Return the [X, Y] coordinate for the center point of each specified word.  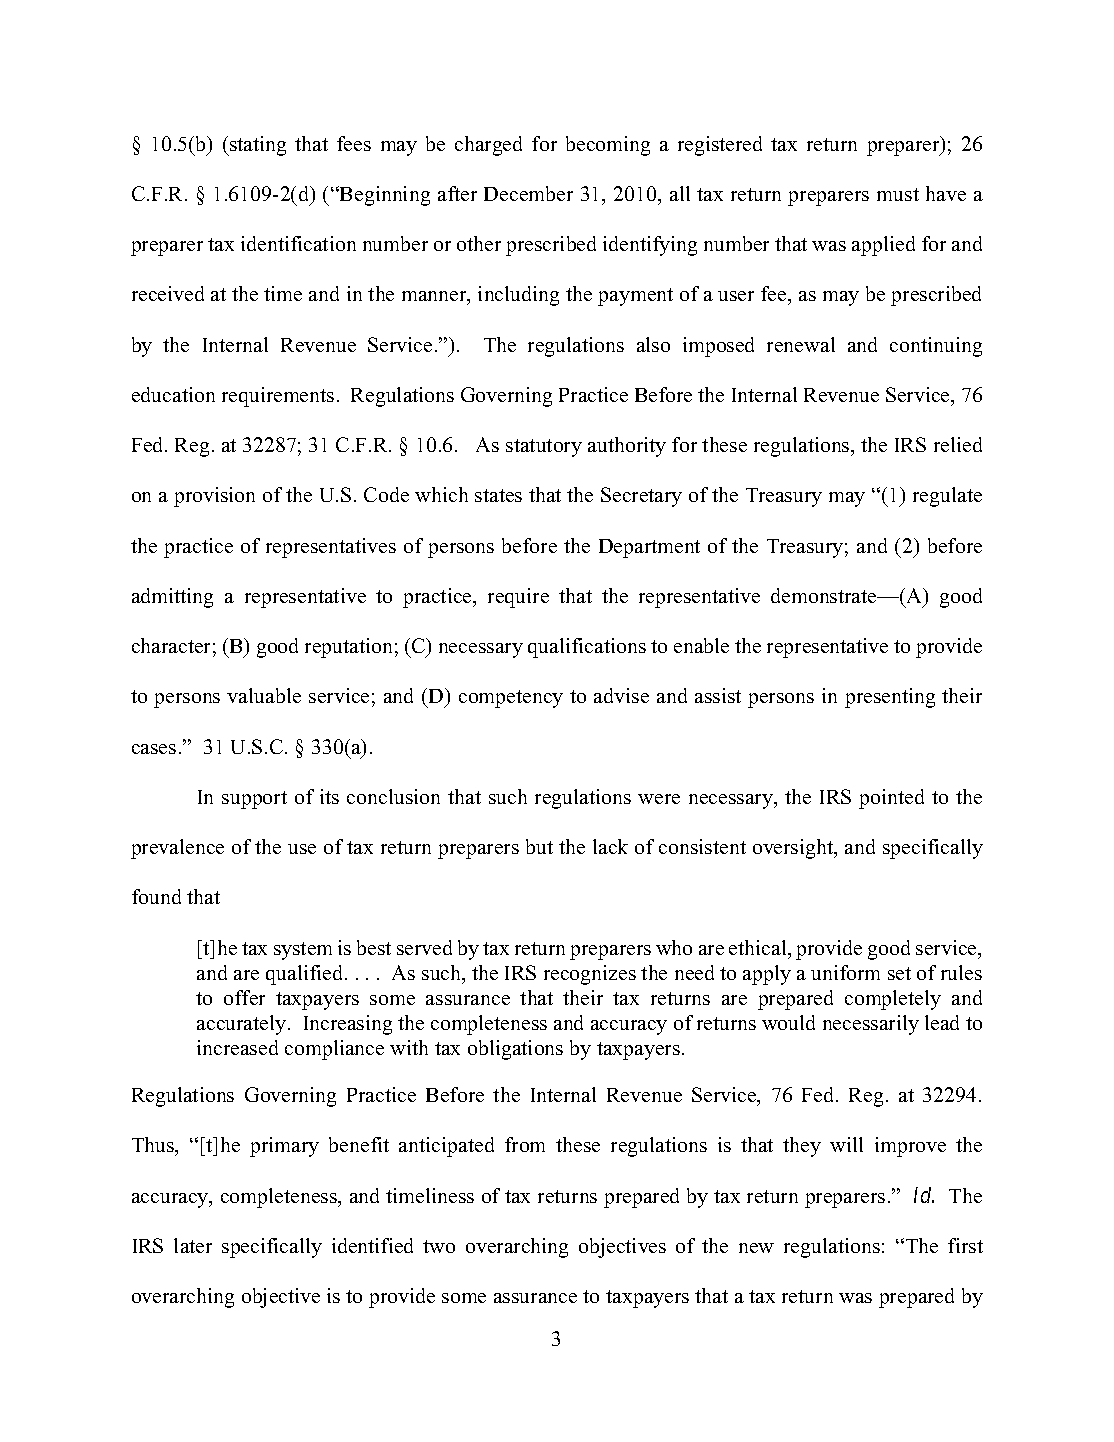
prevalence [177, 849]
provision [214, 497]
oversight [794, 849]
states [498, 495]
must [898, 194]
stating [257, 146]
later [193, 1245]
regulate [947, 497]
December [528, 193]
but [539, 846]
